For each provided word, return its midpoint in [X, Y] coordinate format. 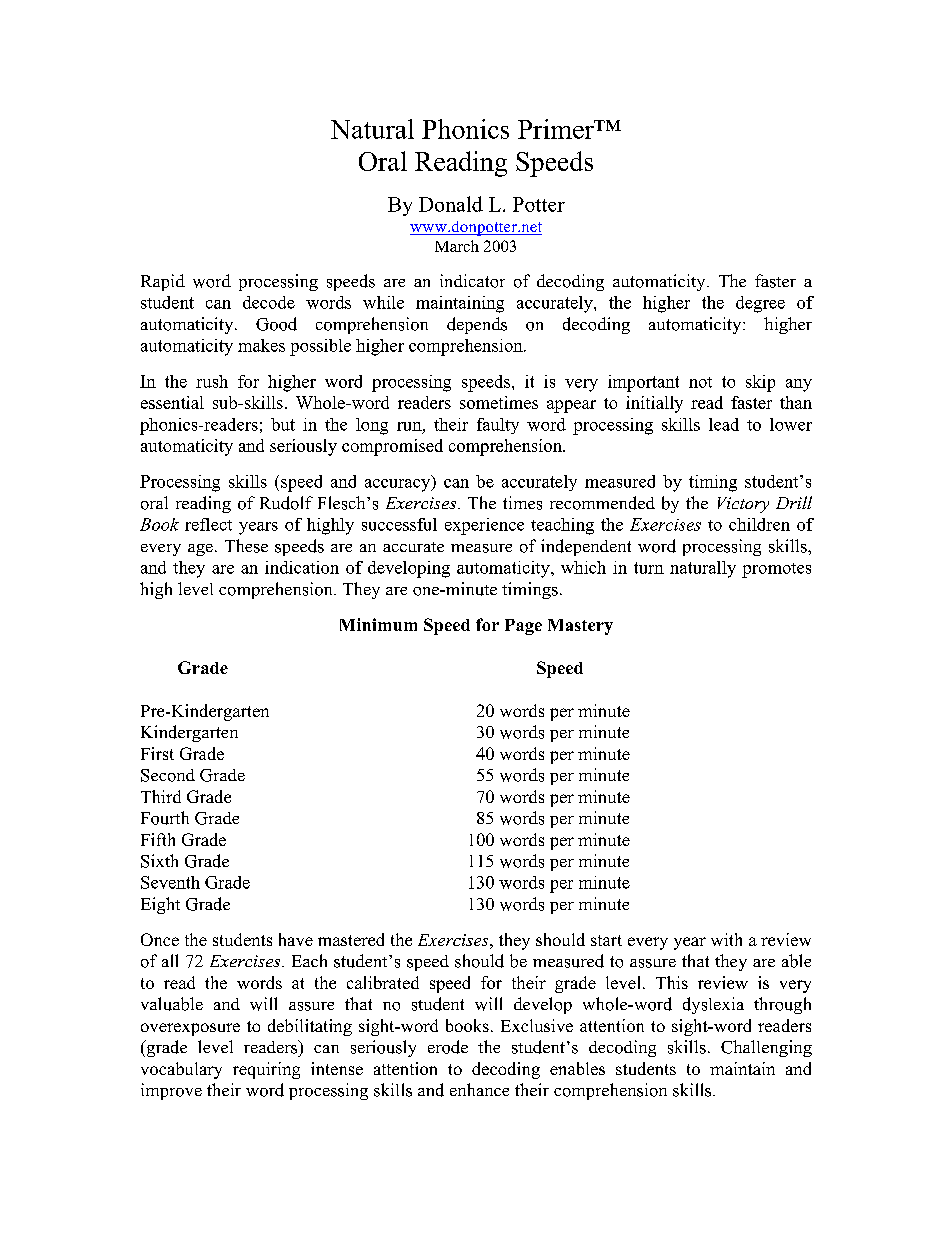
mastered [351, 939]
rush [212, 381]
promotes [776, 570]
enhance [479, 1089]
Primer [557, 129]
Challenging [766, 1048]
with [726, 939]
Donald [451, 204]
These [246, 546]
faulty [498, 426]
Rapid [163, 282]
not [700, 382]
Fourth [165, 818]
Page [523, 627]
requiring [266, 1070]
